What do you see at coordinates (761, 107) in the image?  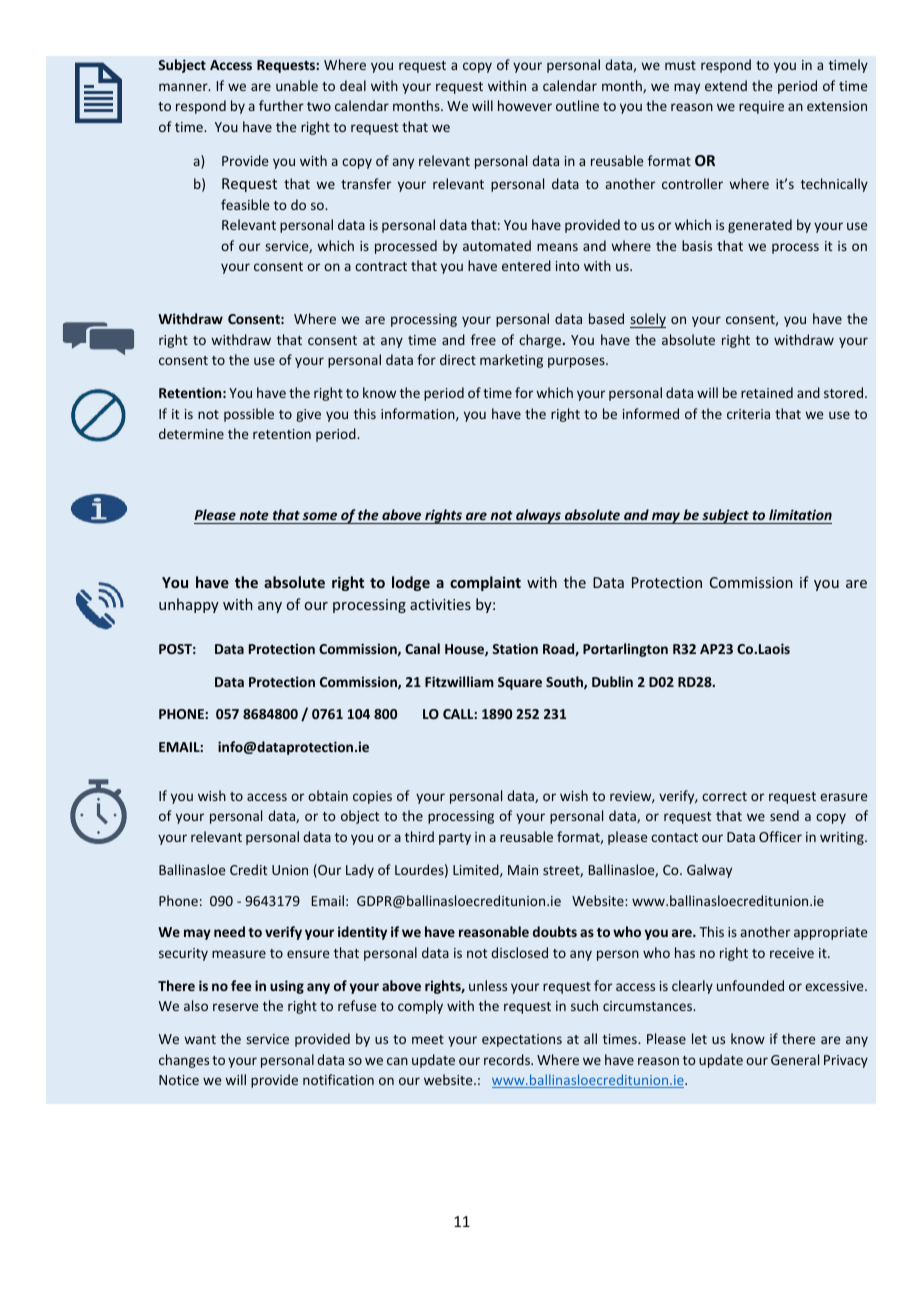 I see `require` at bounding box center [761, 107].
